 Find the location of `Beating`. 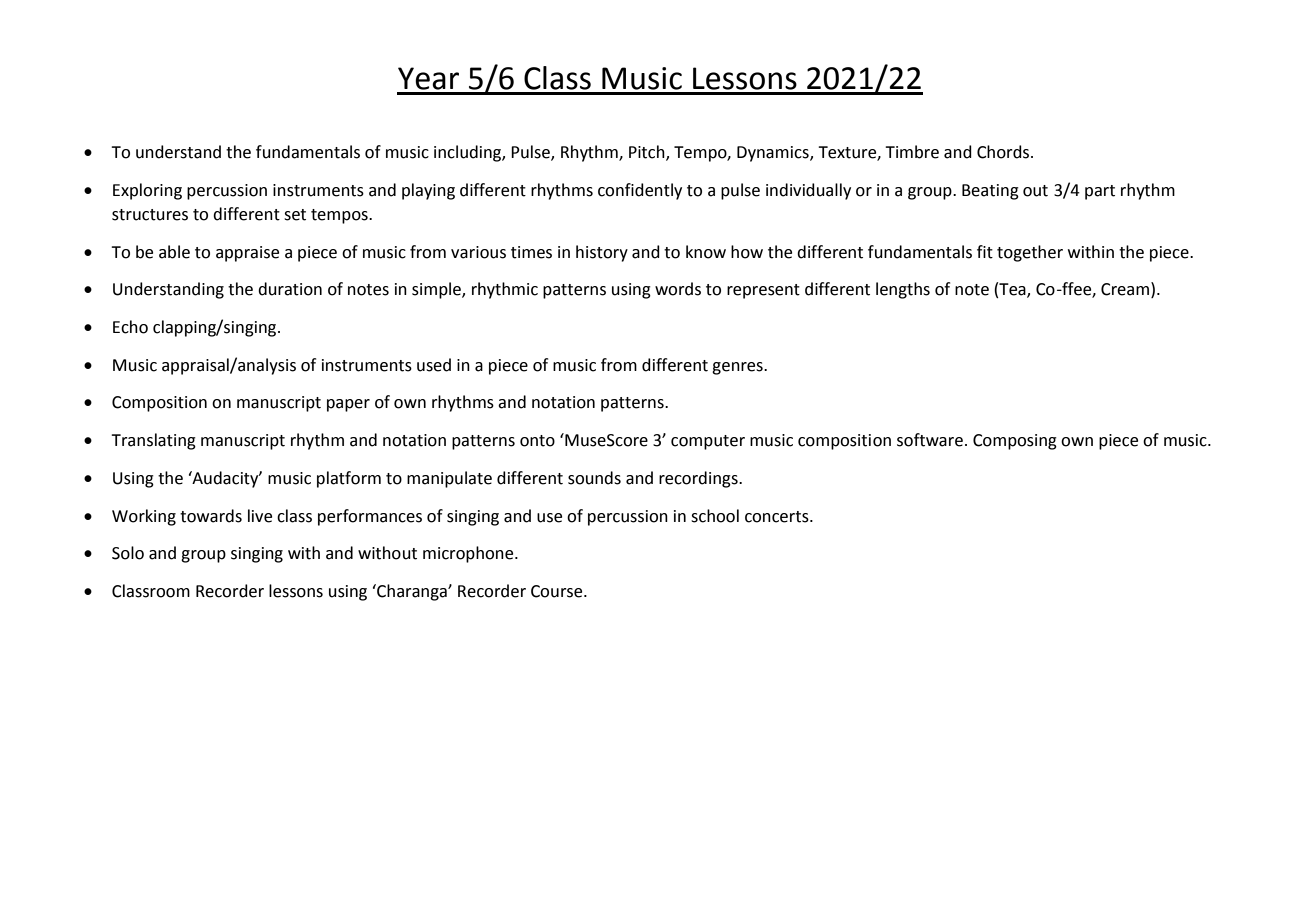

Beating is located at coordinates (990, 192).
